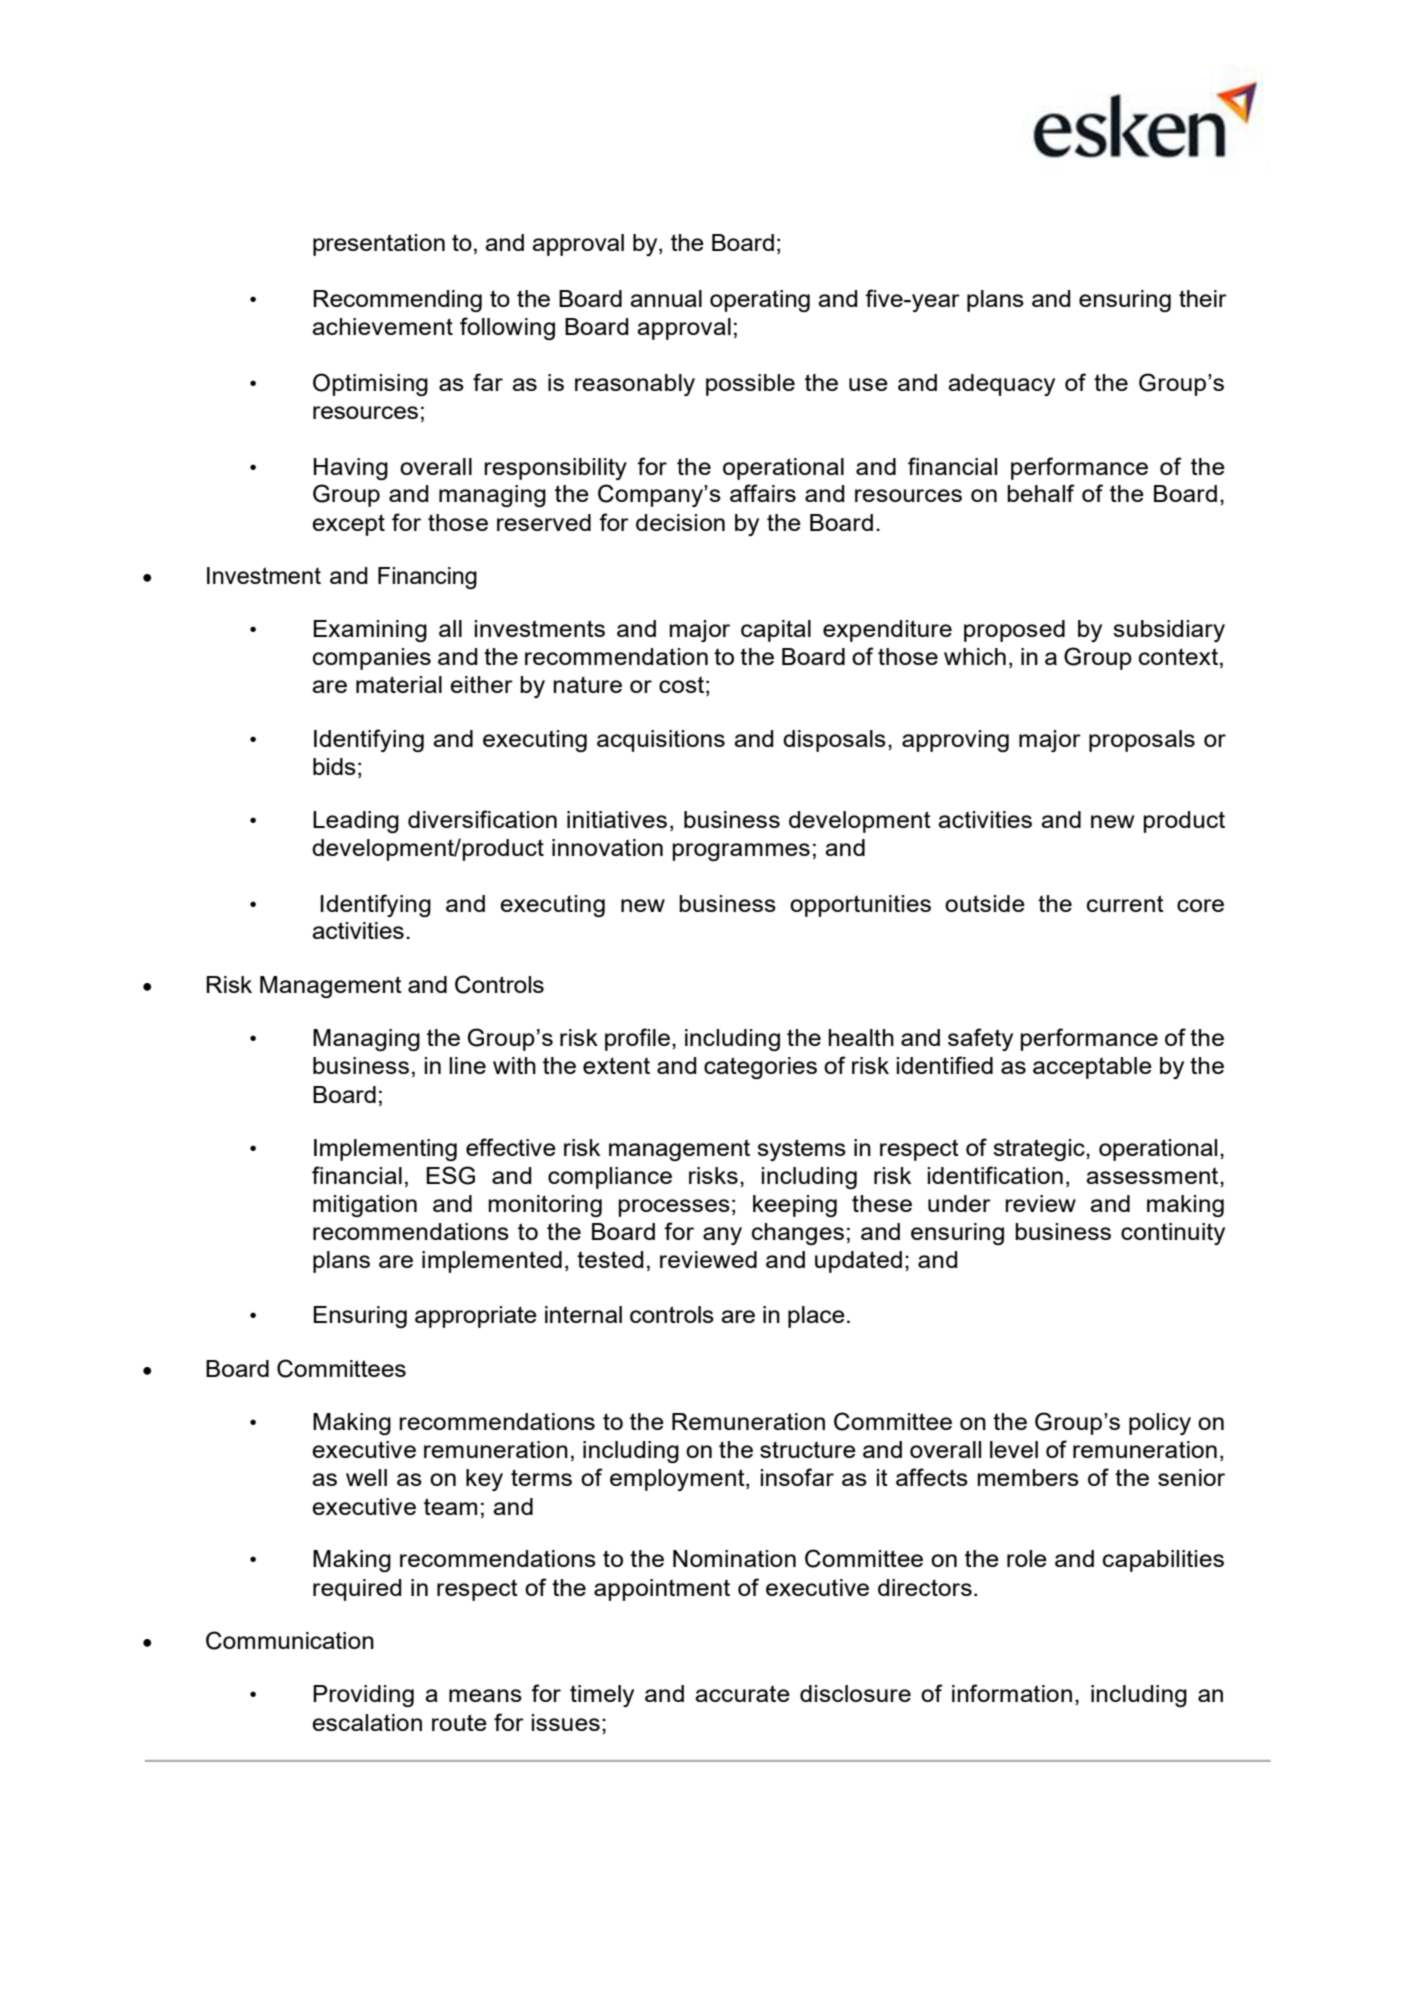 The width and height of the screenshot is (1411, 1994). Describe the element at coordinates (363, 1696) in the screenshot. I see `Providing` at that location.
